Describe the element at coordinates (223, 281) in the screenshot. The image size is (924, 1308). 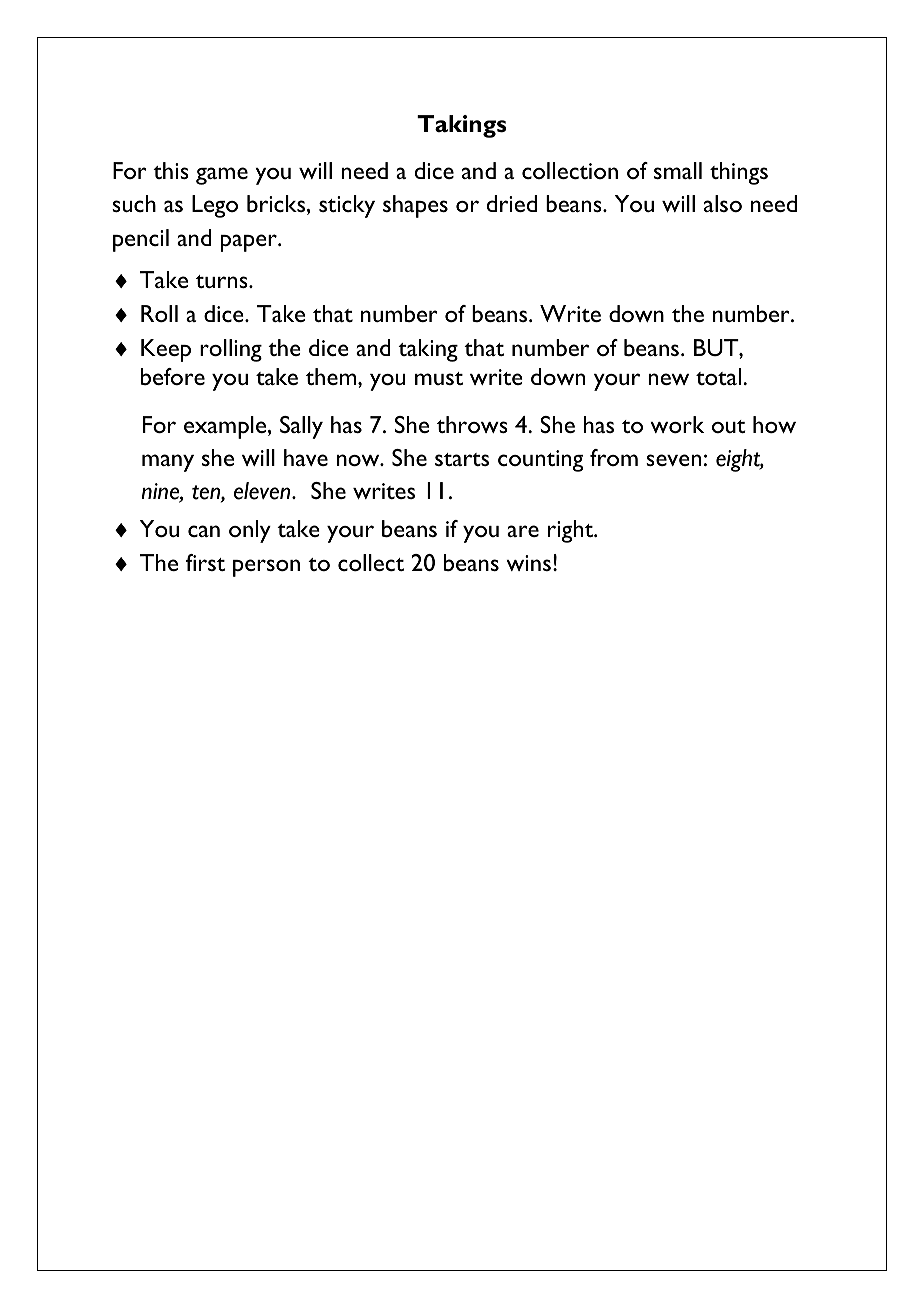
I see `turns` at that location.
